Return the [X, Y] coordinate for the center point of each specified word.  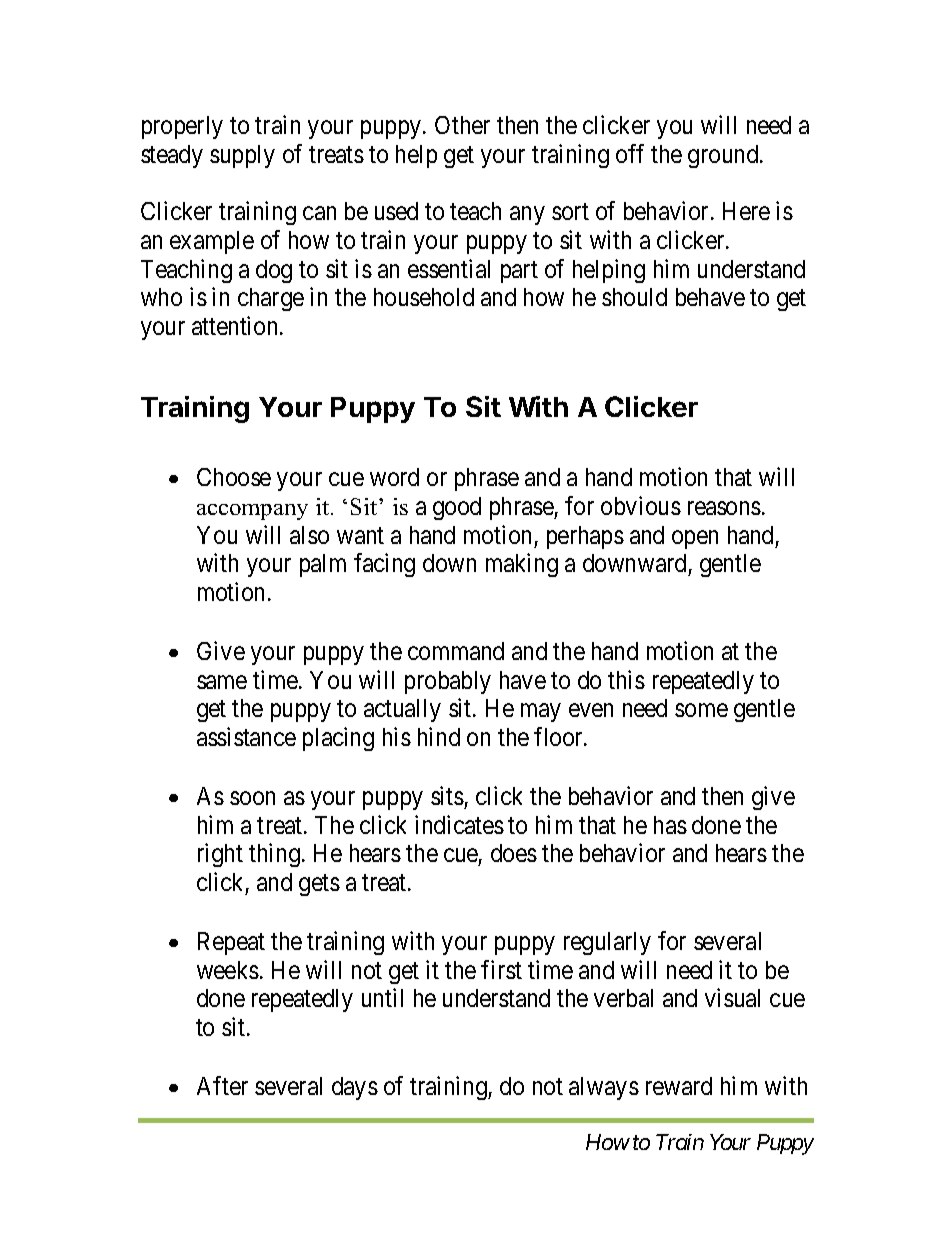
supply [242, 156]
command [456, 651]
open [695, 539]
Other [462, 125]
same [222, 682]
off [630, 153]
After [222, 1085]
